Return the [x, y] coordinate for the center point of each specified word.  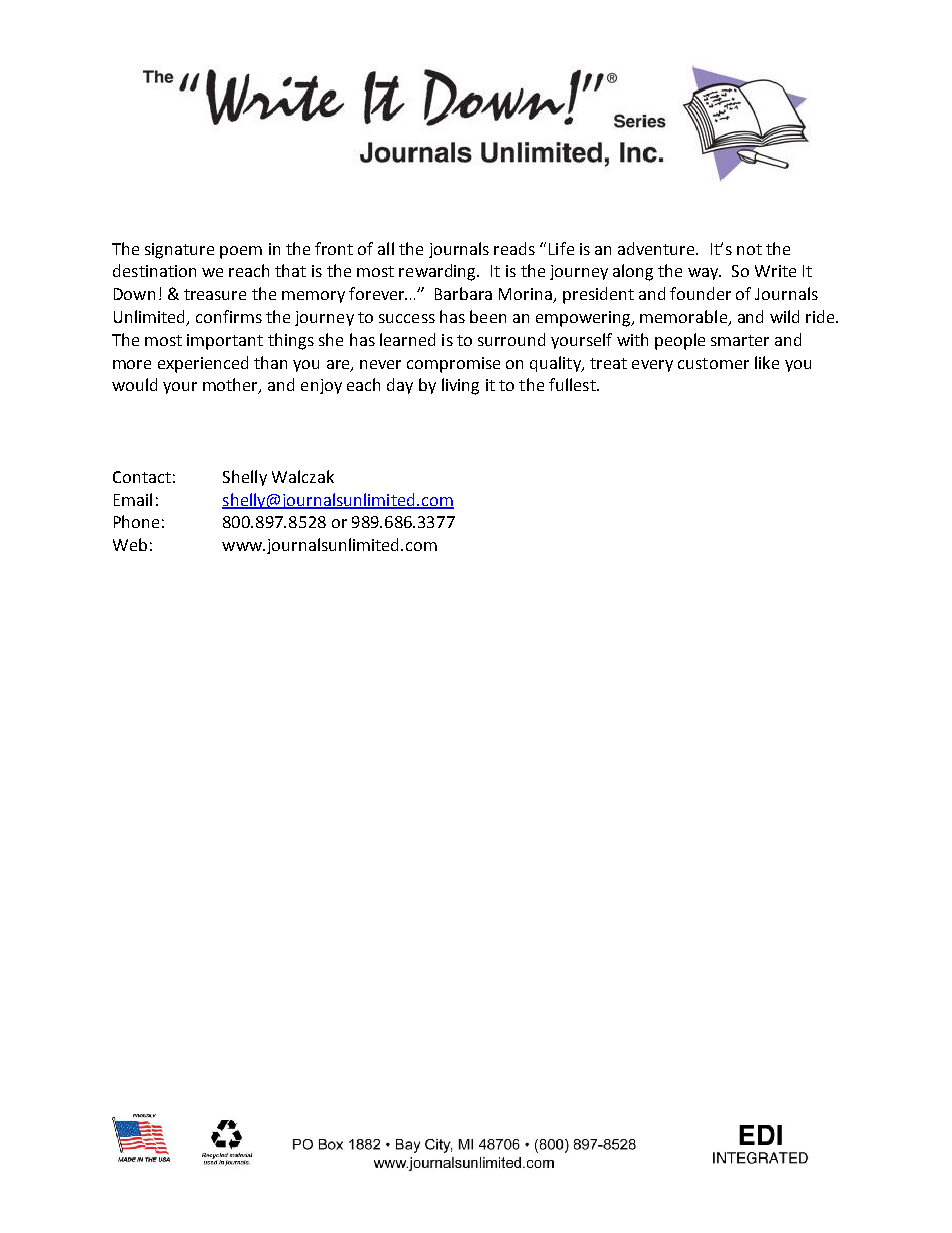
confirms [229, 316]
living [460, 386]
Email [133, 499]
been [488, 316]
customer [713, 363]
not [749, 249]
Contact [142, 477]
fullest [573, 384]
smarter [740, 340]
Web [130, 544]
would [134, 384]
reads [514, 248]
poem [241, 252]
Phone [136, 521]
